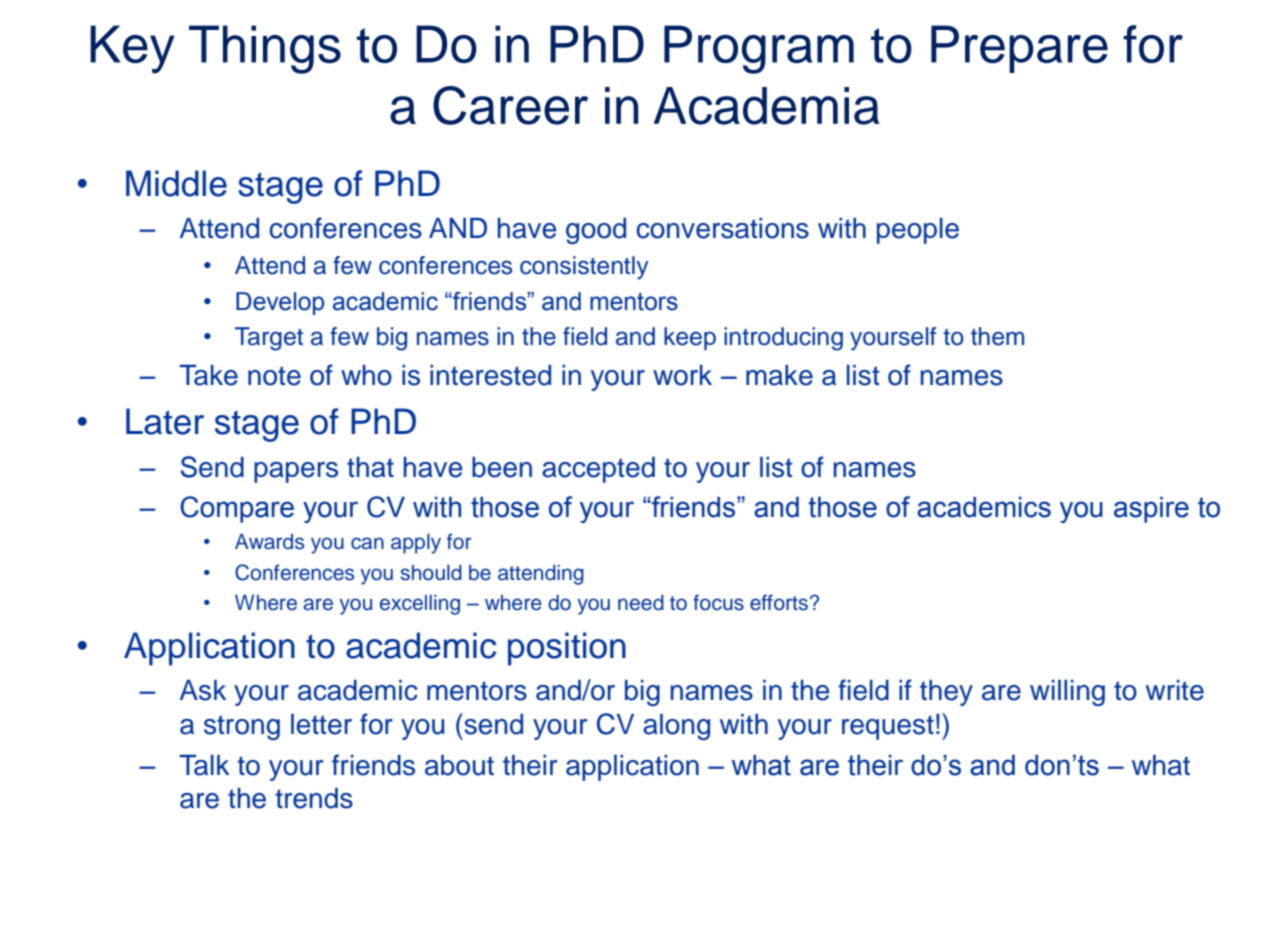  I want to click on them, so click(997, 336).
